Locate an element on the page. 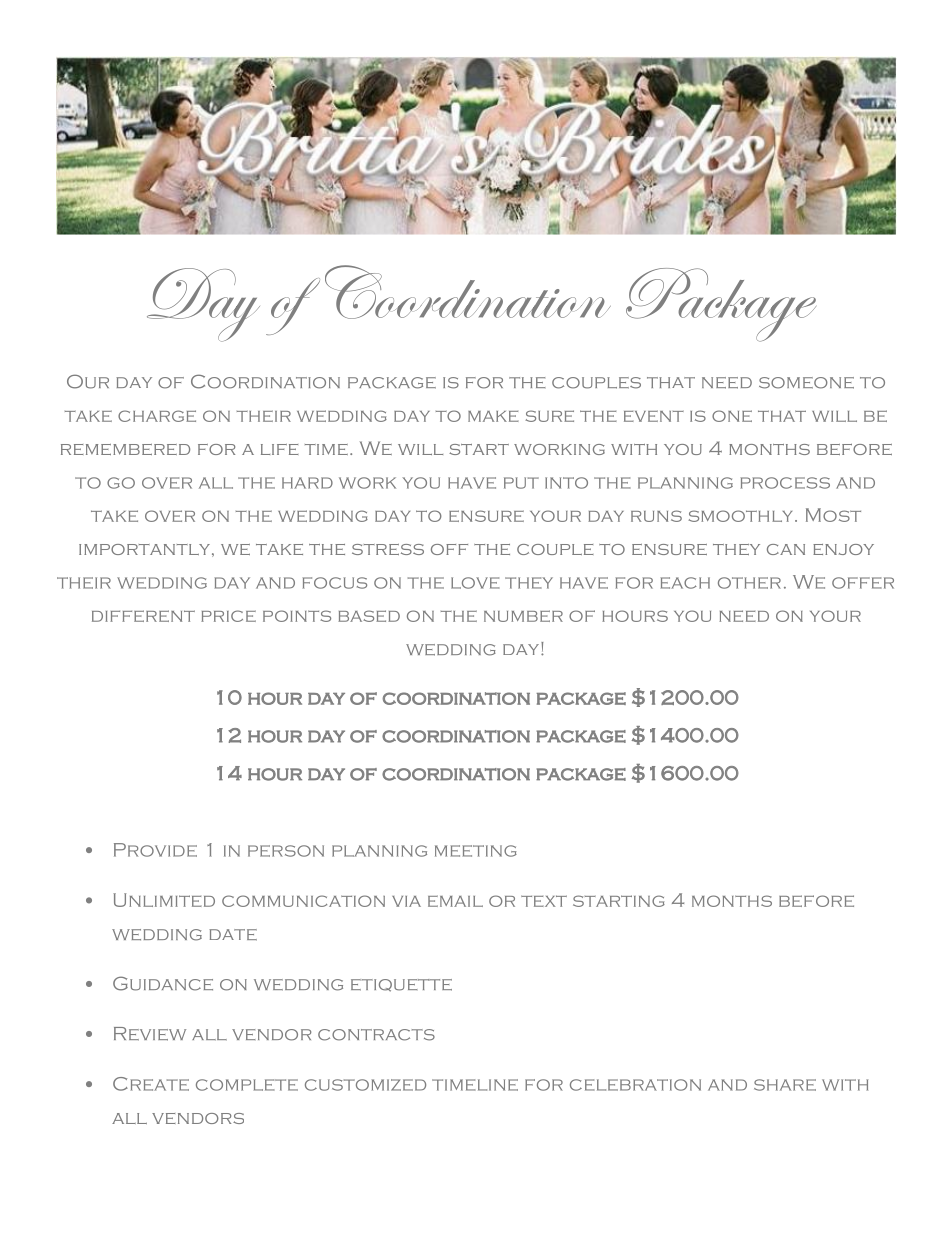 The height and width of the document is (1233, 952). text is located at coordinates (544, 901).
